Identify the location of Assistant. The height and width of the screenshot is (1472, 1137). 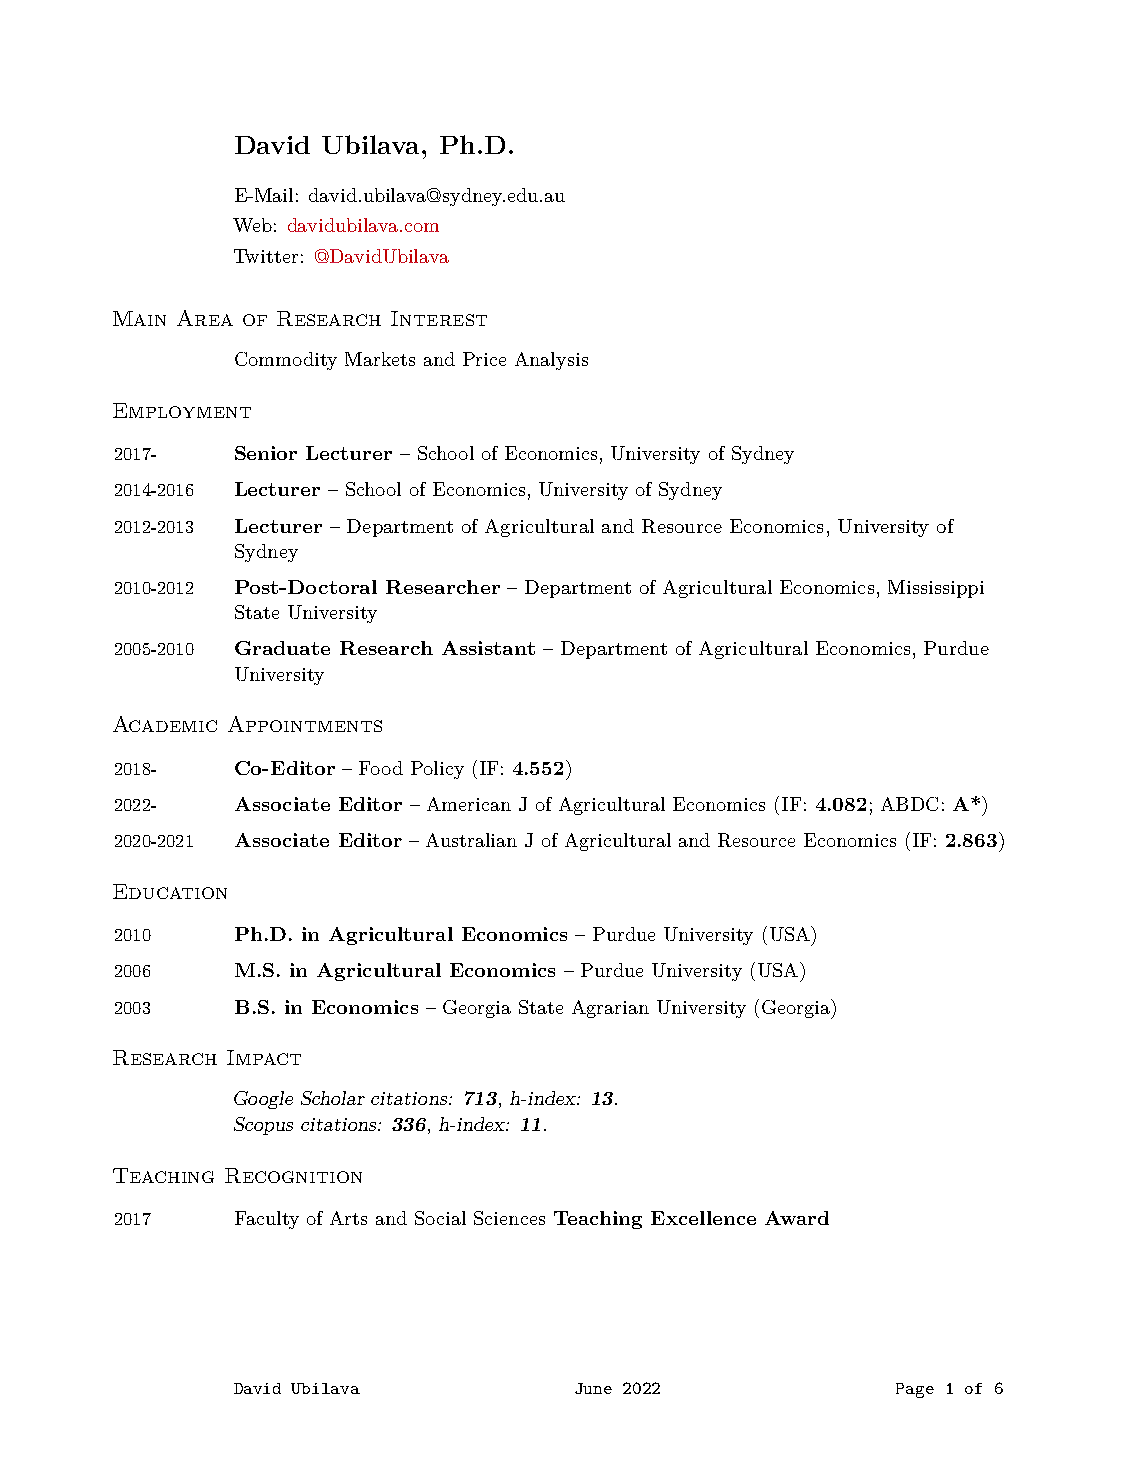
(488, 648).
